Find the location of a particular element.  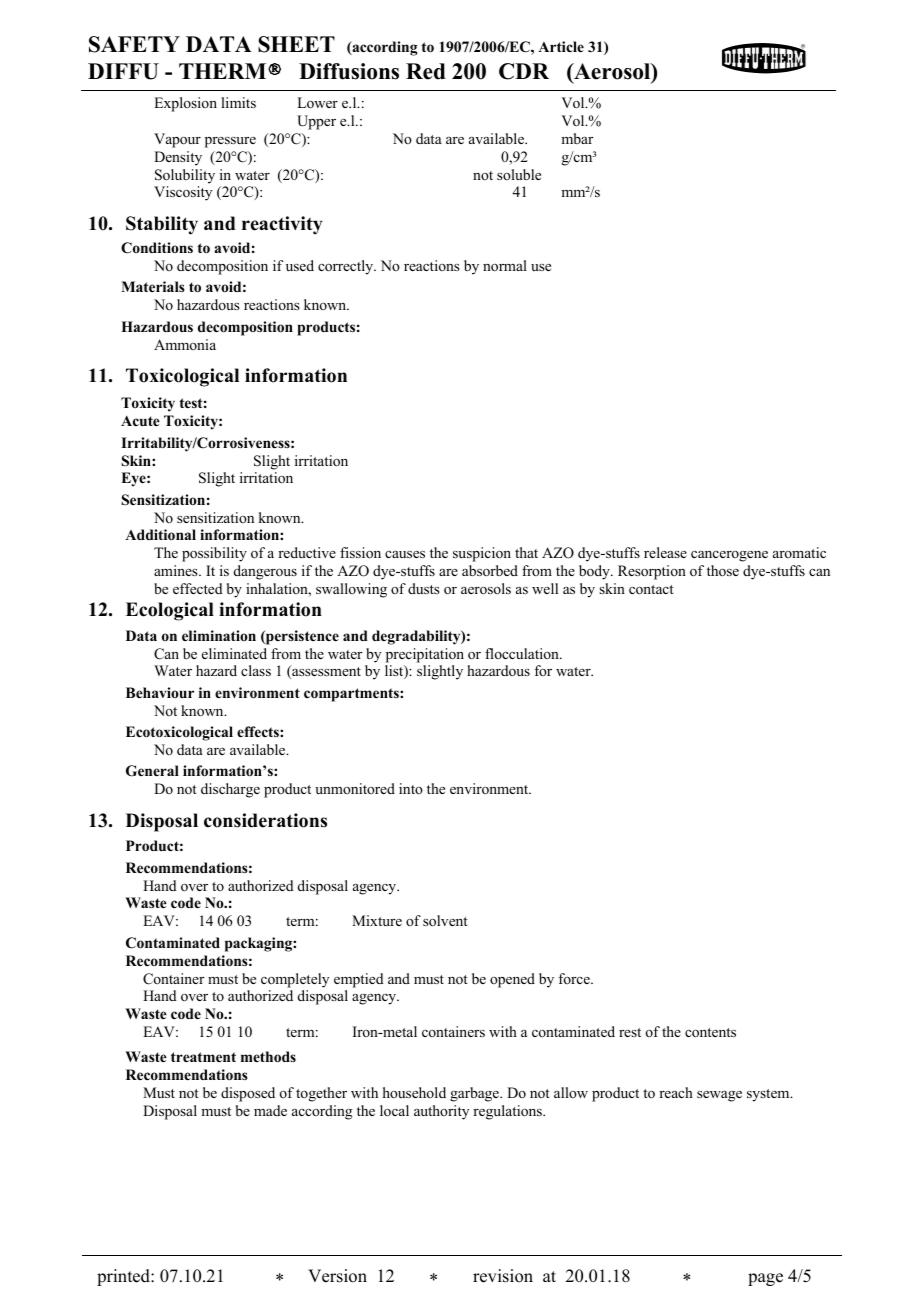

precipitation is located at coordinates (425, 655).
